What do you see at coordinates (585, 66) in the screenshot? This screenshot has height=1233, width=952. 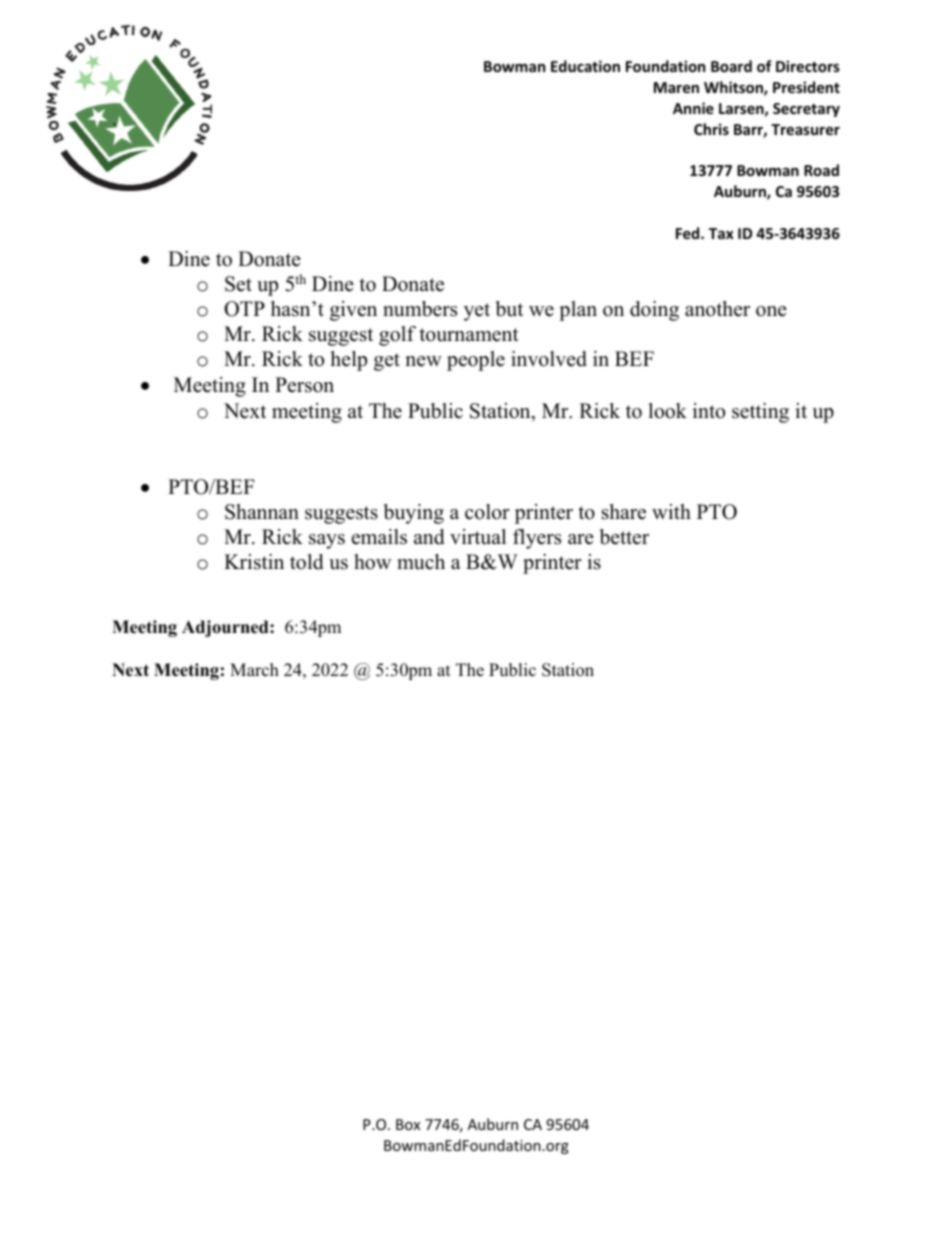 I see `Education` at bounding box center [585, 66].
